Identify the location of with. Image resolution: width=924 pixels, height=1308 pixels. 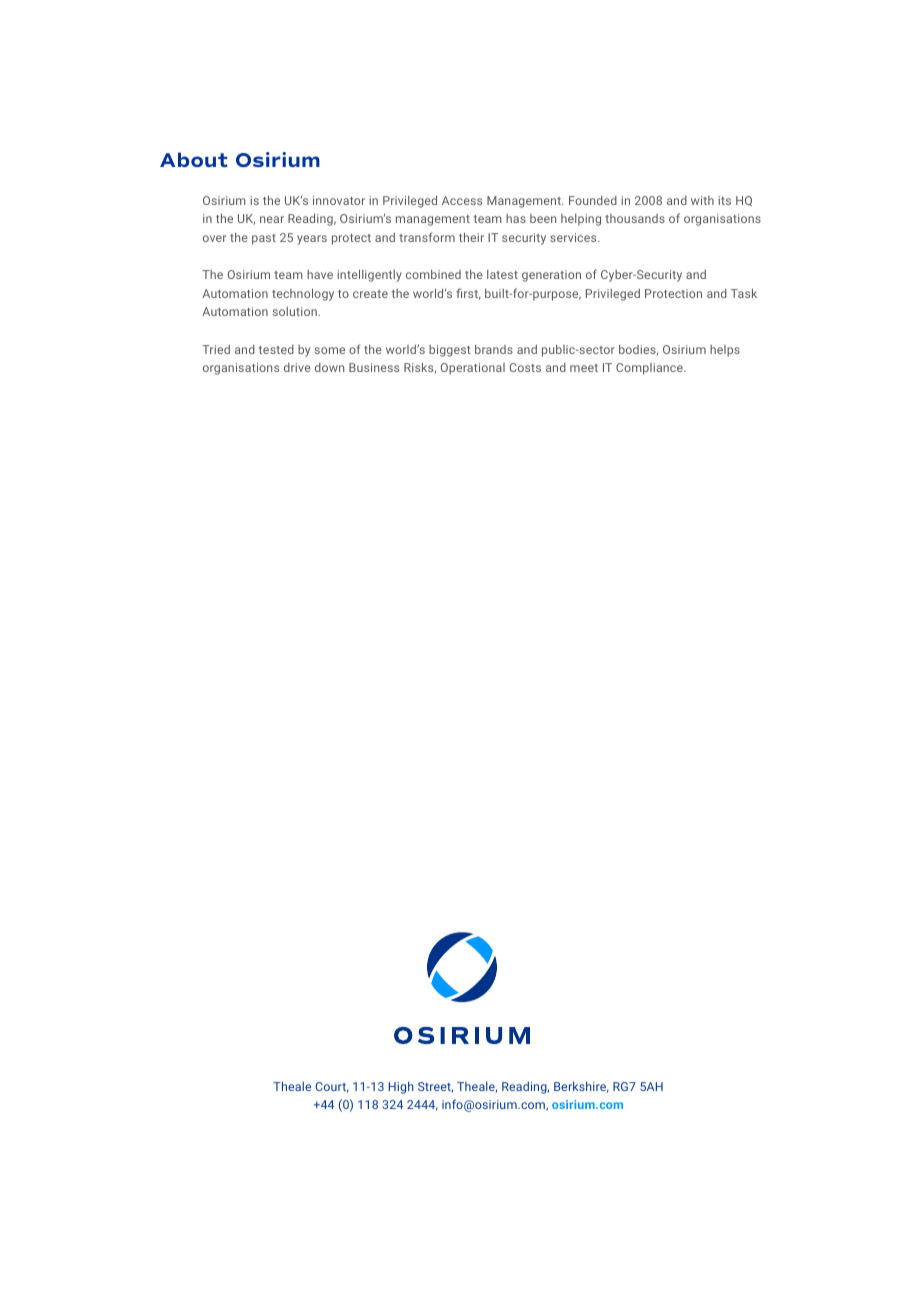
(702, 200).
